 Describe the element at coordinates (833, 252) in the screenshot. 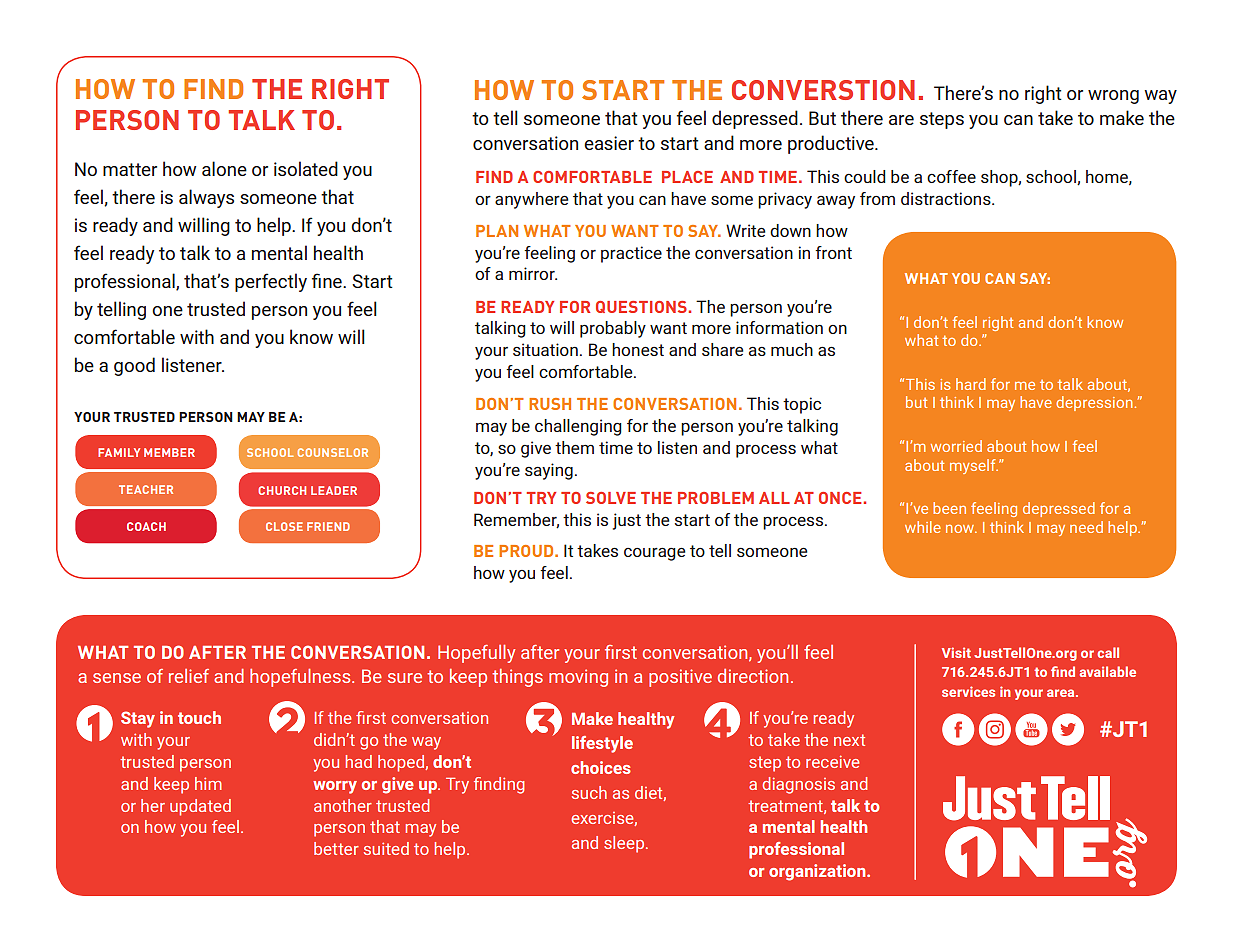

I see `front` at that location.
